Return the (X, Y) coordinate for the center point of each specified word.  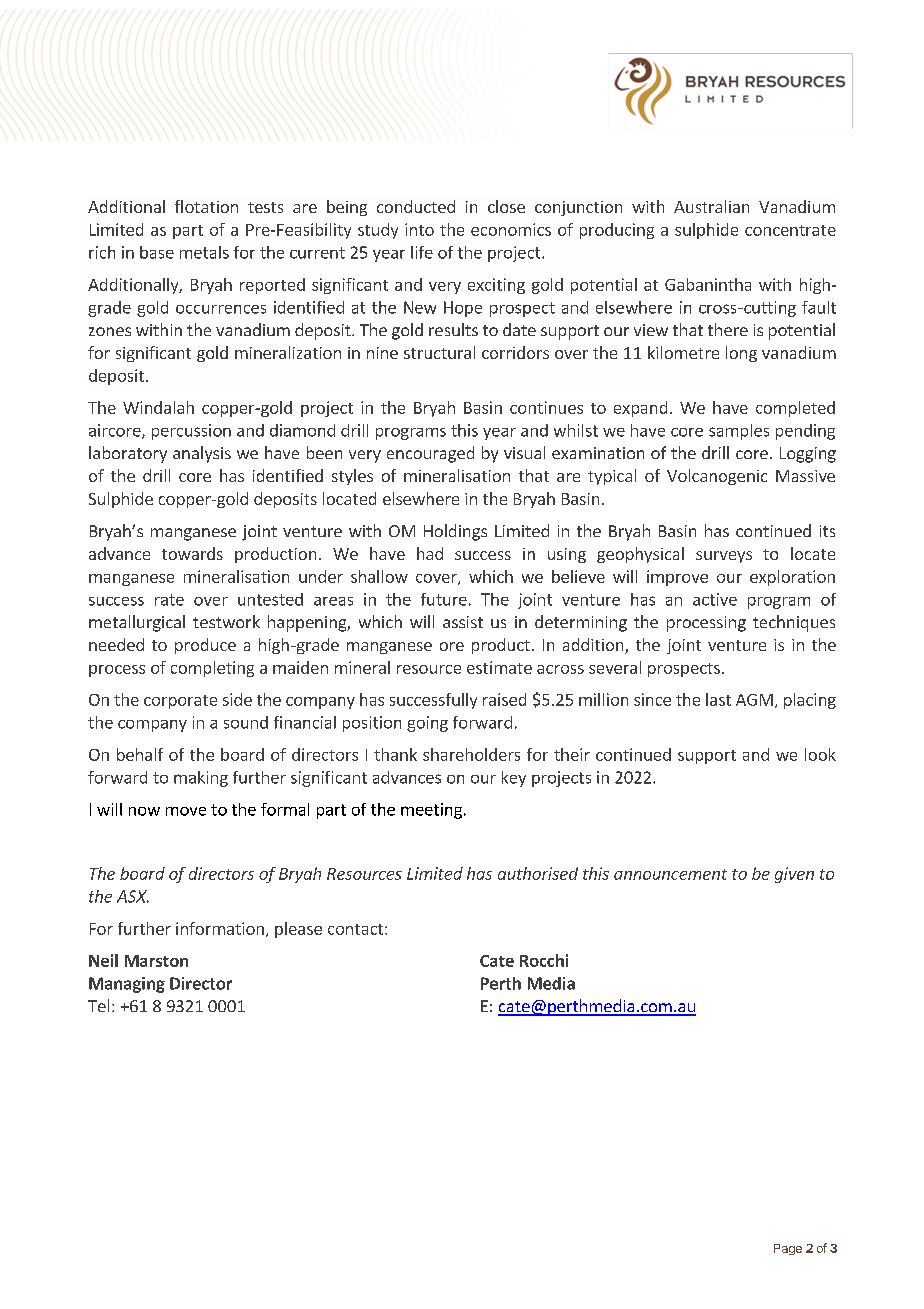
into (419, 229)
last (718, 699)
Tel (98, 1005)
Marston (156, 961)
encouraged (430, 454)
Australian (711, 206)
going (427, 724)
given (794, 875)
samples (739, 432)
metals (204, 252)
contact (355, 929)
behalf (140, 754)
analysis (202, 454)
